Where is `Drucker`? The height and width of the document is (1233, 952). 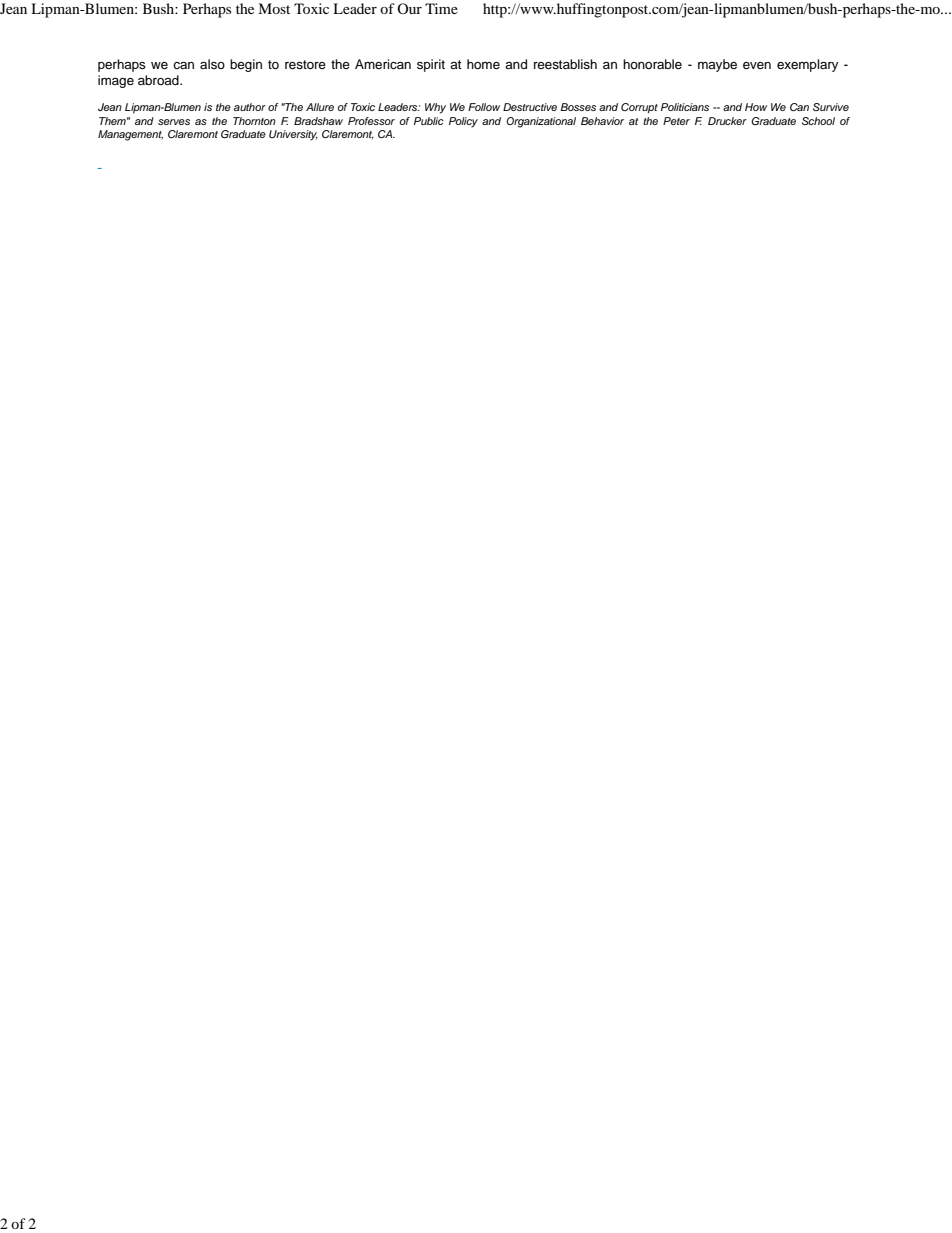 Drucker is located at coordinates (727, 121).
